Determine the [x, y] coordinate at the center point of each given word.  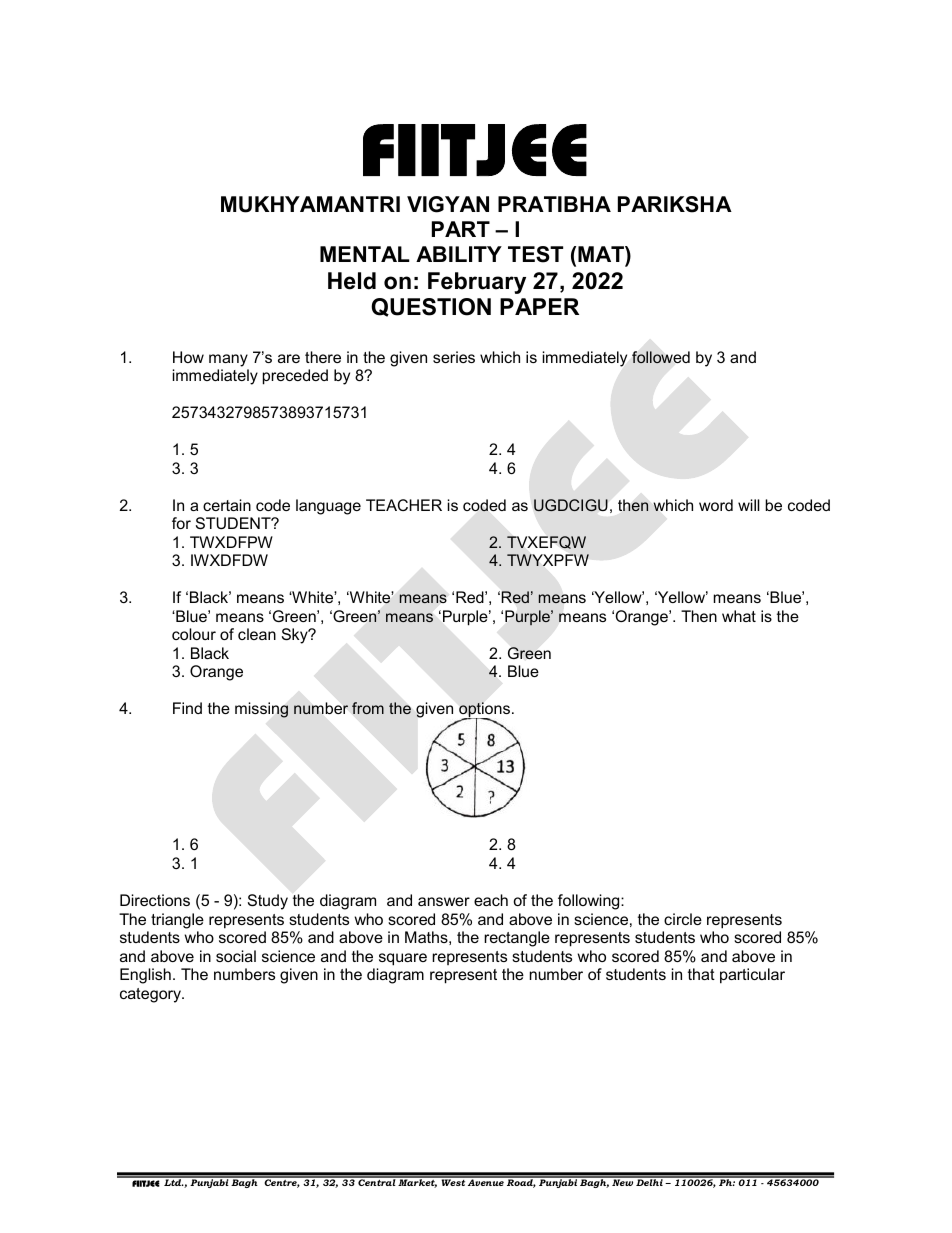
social [236, 956]
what [739, 616]
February [477, 283]
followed [661, 357]
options [483, 711]
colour [194, 634]
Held [352, 281]
